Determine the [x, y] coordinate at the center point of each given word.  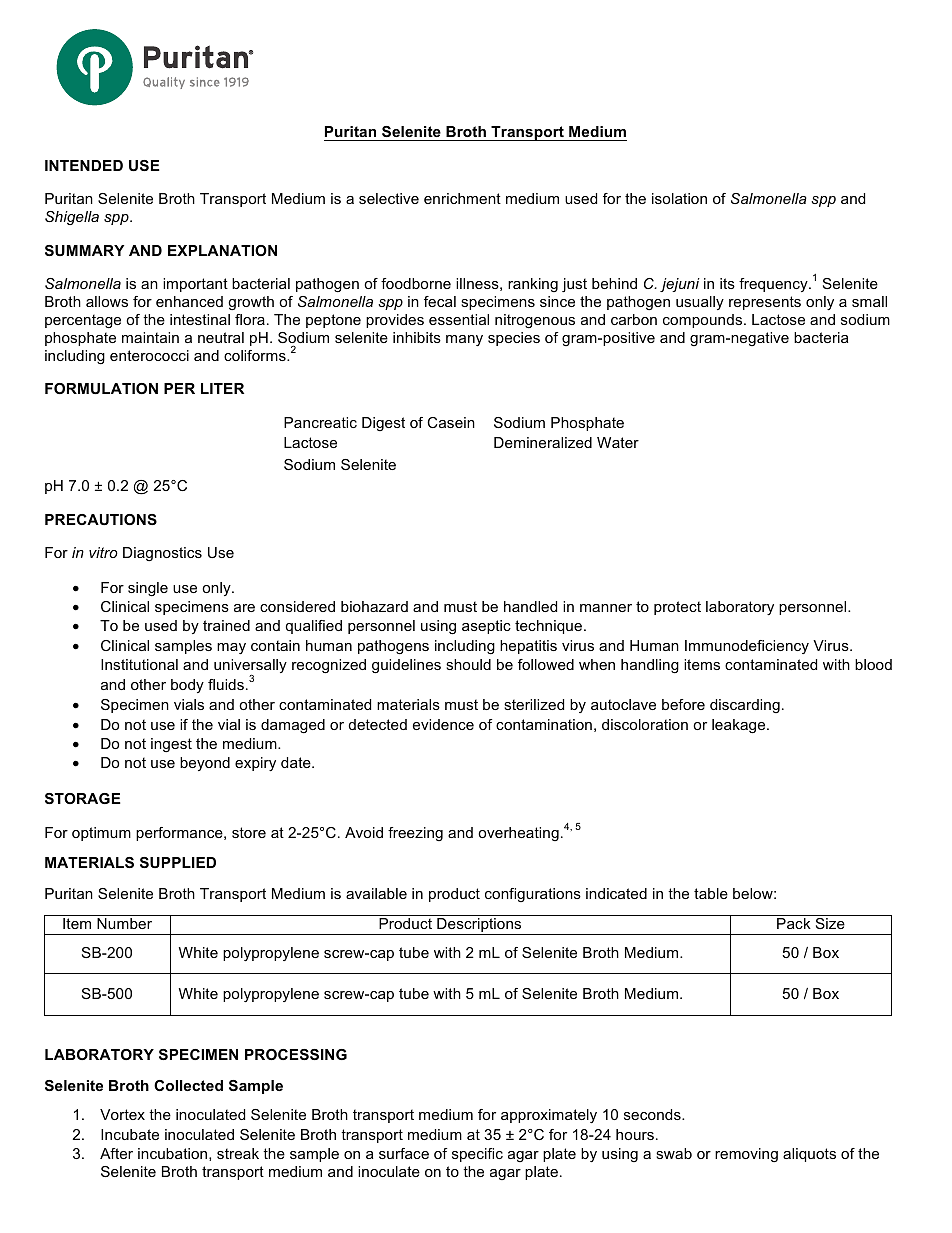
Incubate [130, 1134]
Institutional [139, 664]
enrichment [462, 198]
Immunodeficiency [747, 647]
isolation [679, 198]
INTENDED [84, 165]
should [468, 664]
